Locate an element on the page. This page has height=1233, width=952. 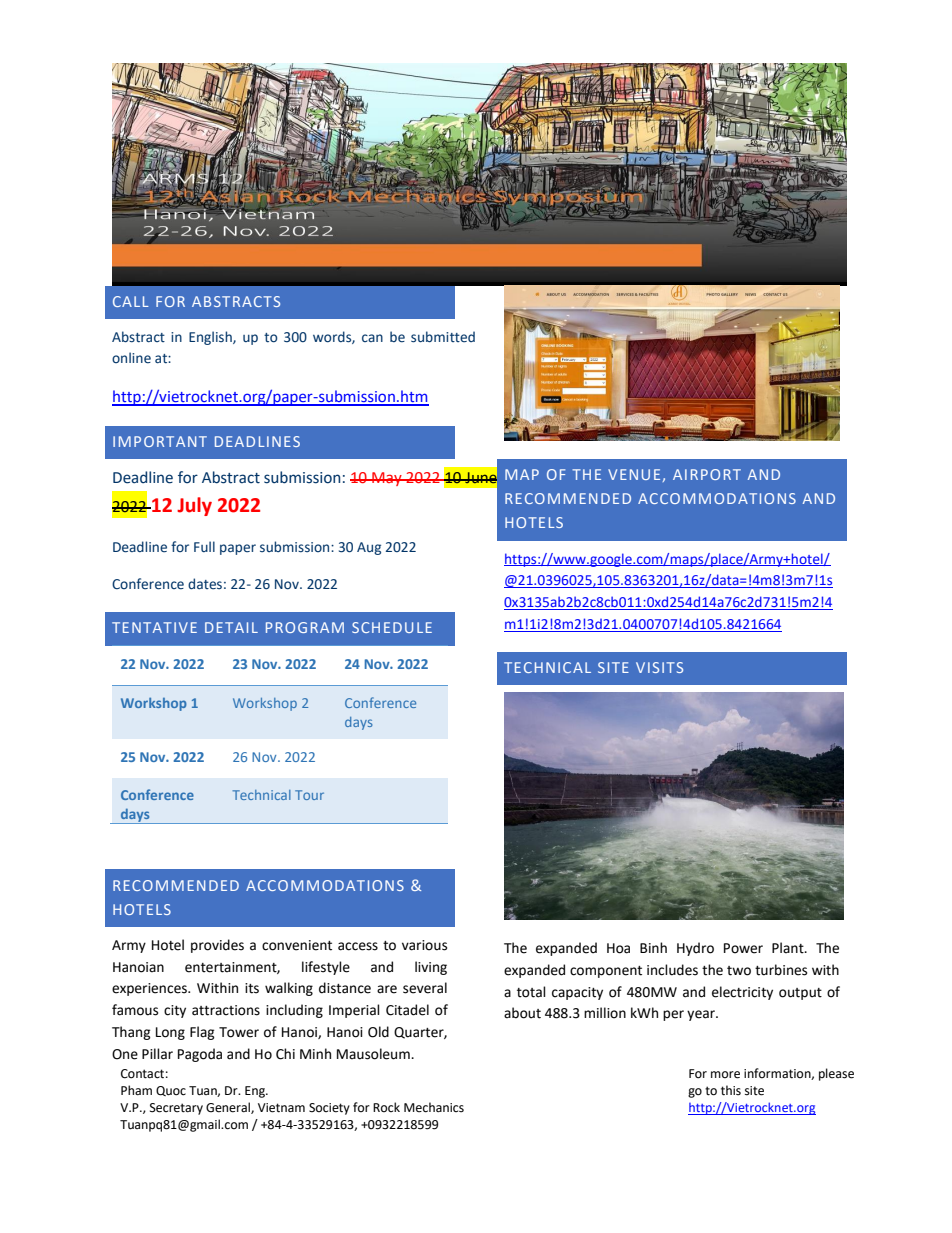
submitted is located at coordinates (443, 337).
